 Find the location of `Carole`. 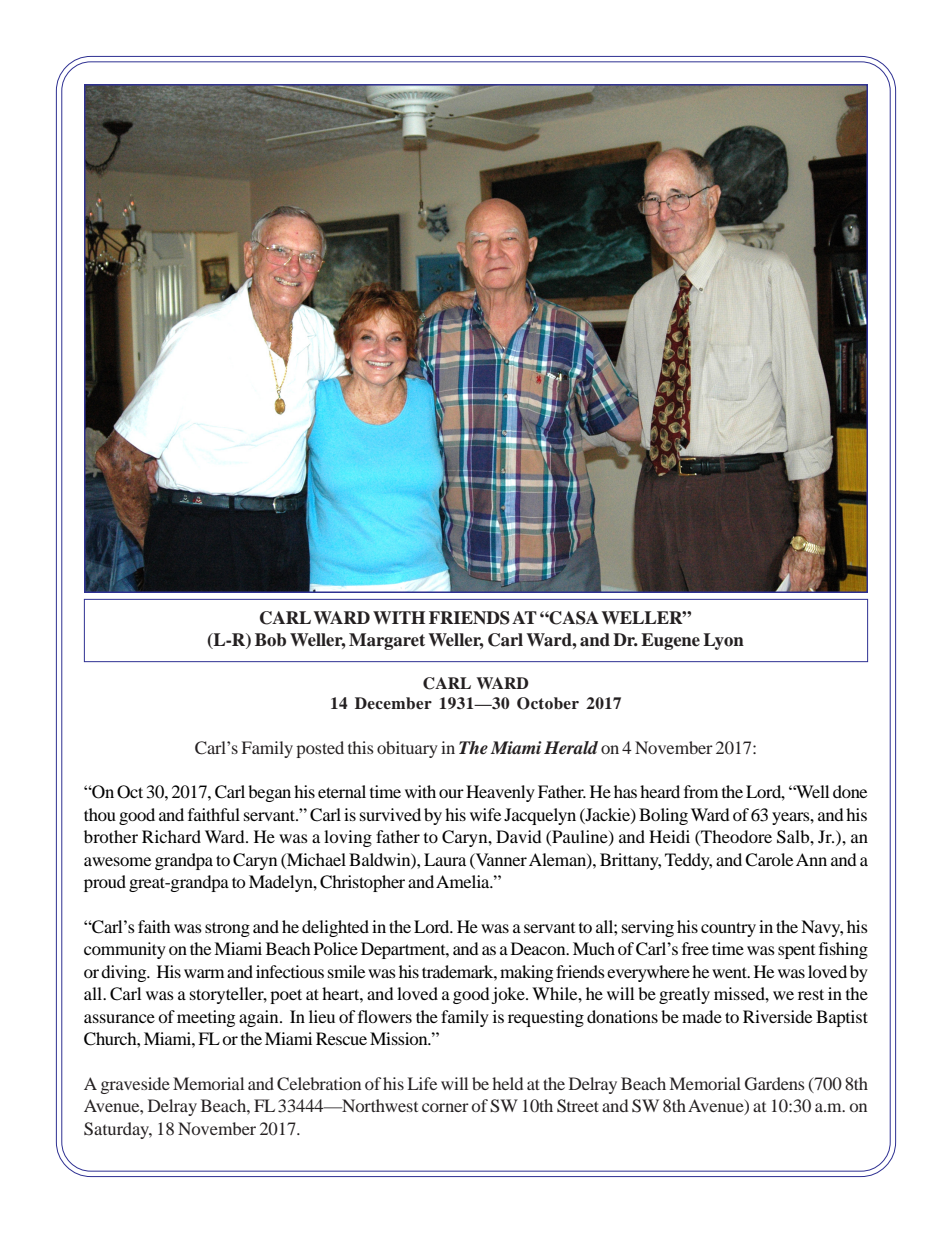

Carole is located at coordinates (769, 860).
